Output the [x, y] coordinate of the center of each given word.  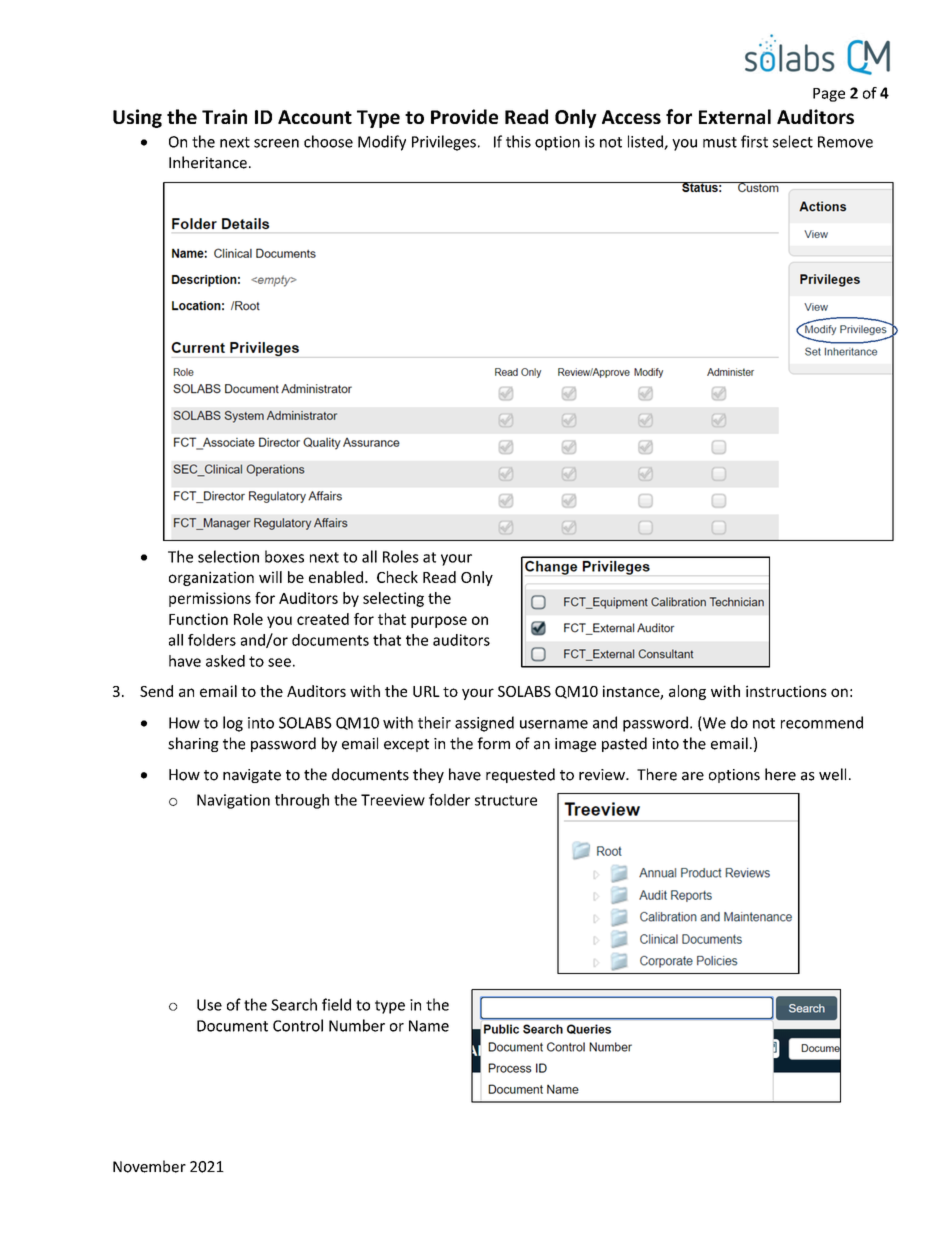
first [754, 141]
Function [198, 619]
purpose [439, 622]
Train [224, 116]
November [149, 1166]
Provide [464, 116]
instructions [786, 691]
